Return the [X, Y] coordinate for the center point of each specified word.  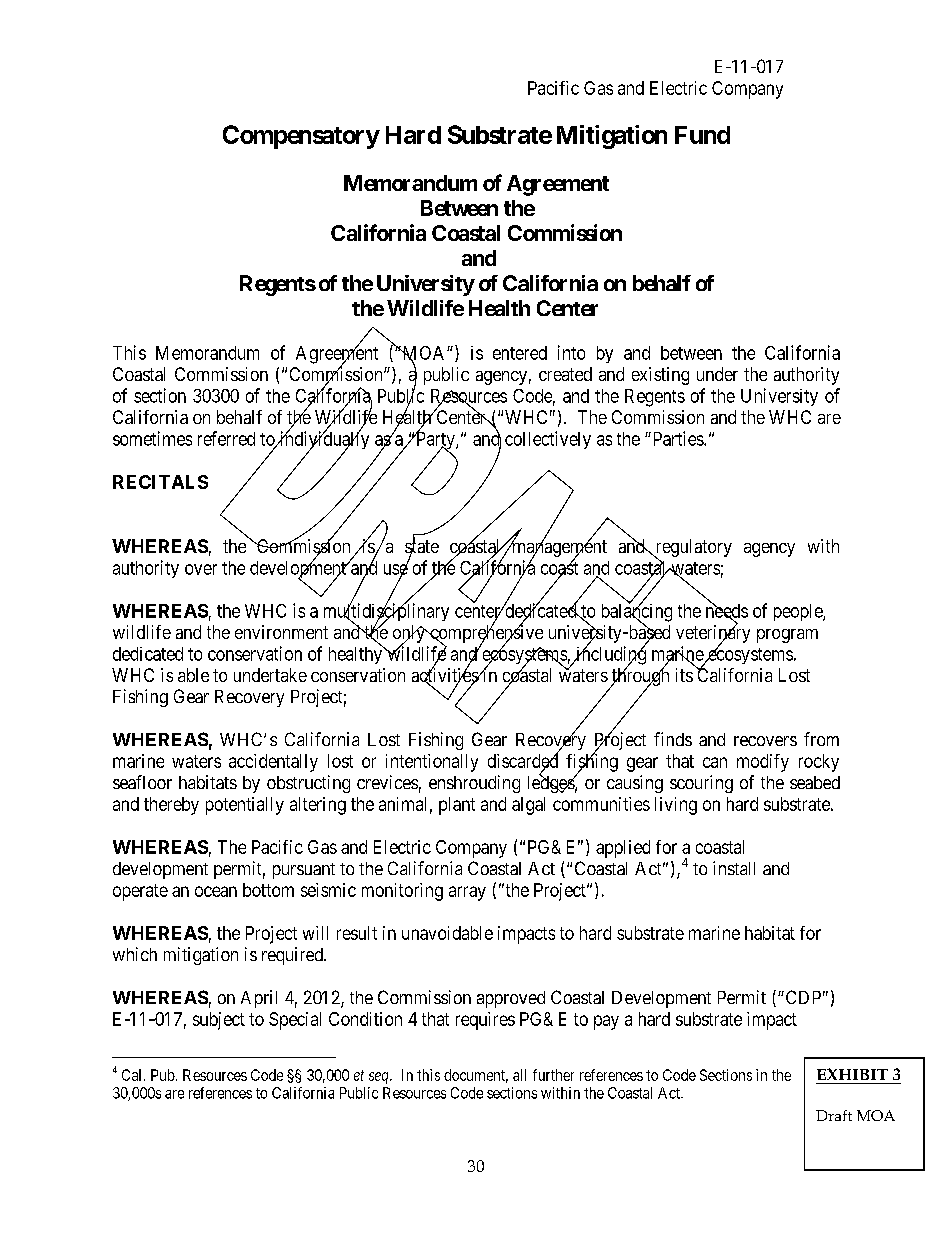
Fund [702, 135]
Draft [834, 1115]
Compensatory [301, 137]
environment [281, 632]
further [553, 1075]
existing [660, 376]
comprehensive [485, 634]
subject [219, 1021]
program [787, 636]
